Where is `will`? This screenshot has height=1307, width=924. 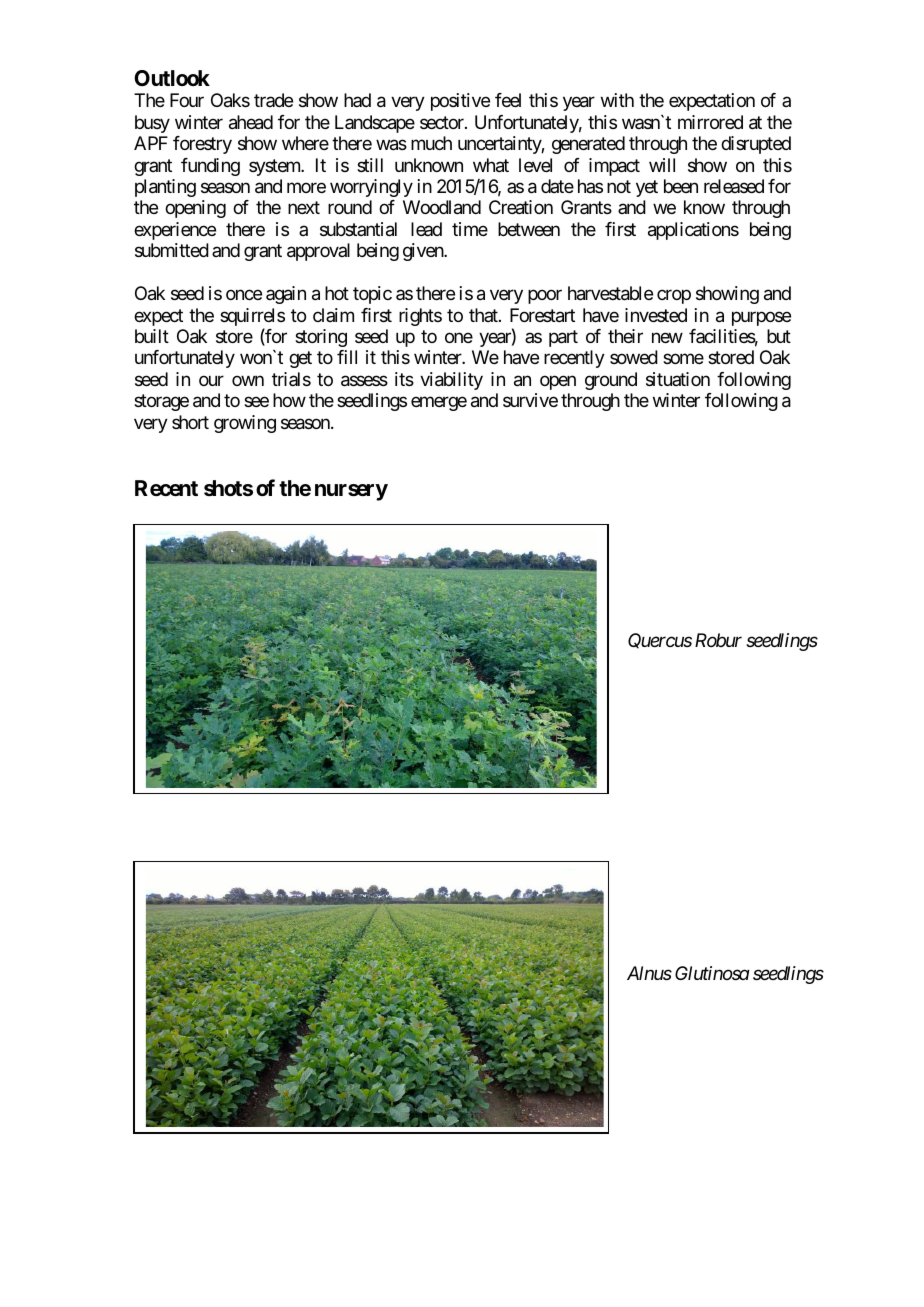 will is located at coordinates (662, 165).
